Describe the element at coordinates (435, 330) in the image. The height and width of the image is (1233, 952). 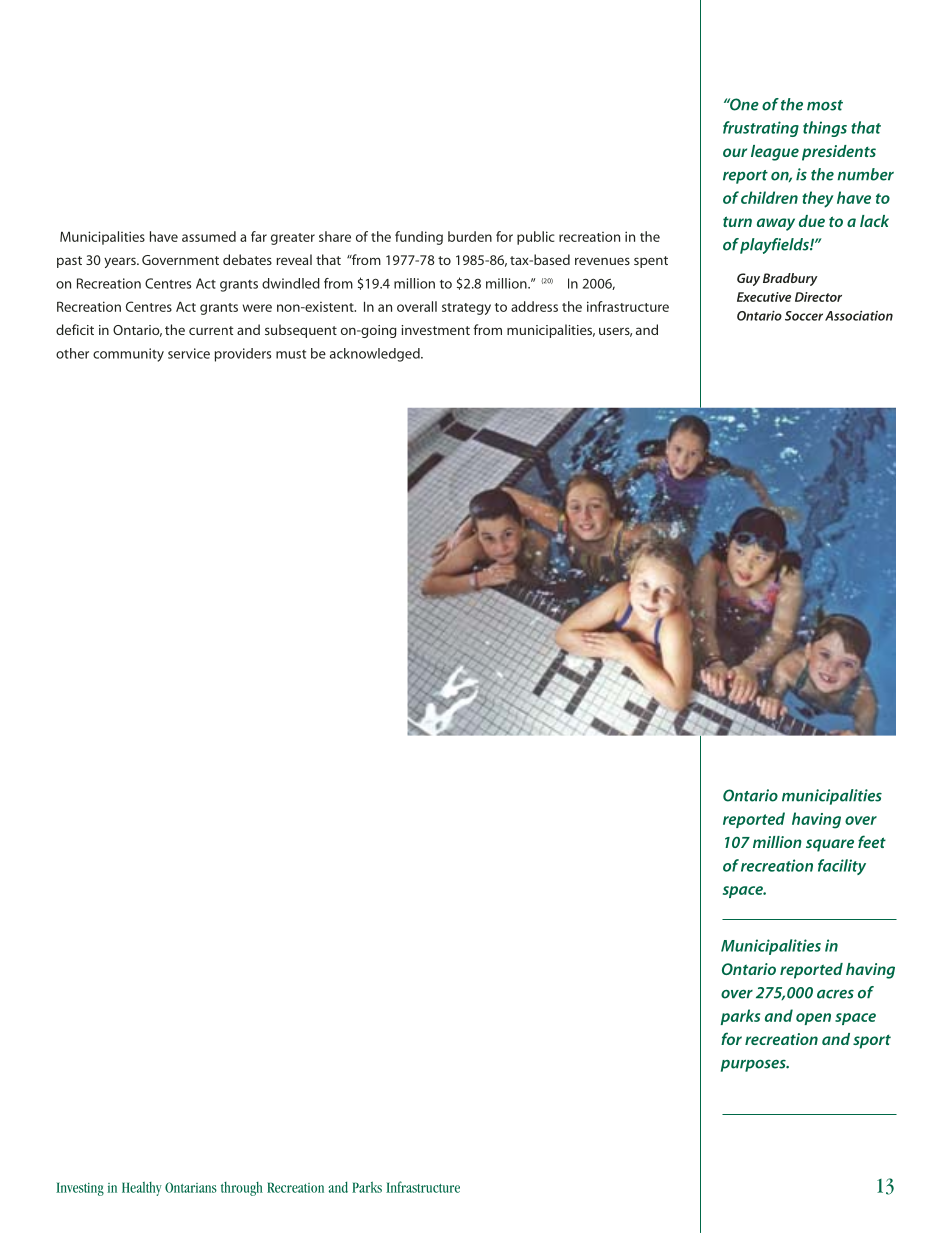
I see `investment` at that location.
